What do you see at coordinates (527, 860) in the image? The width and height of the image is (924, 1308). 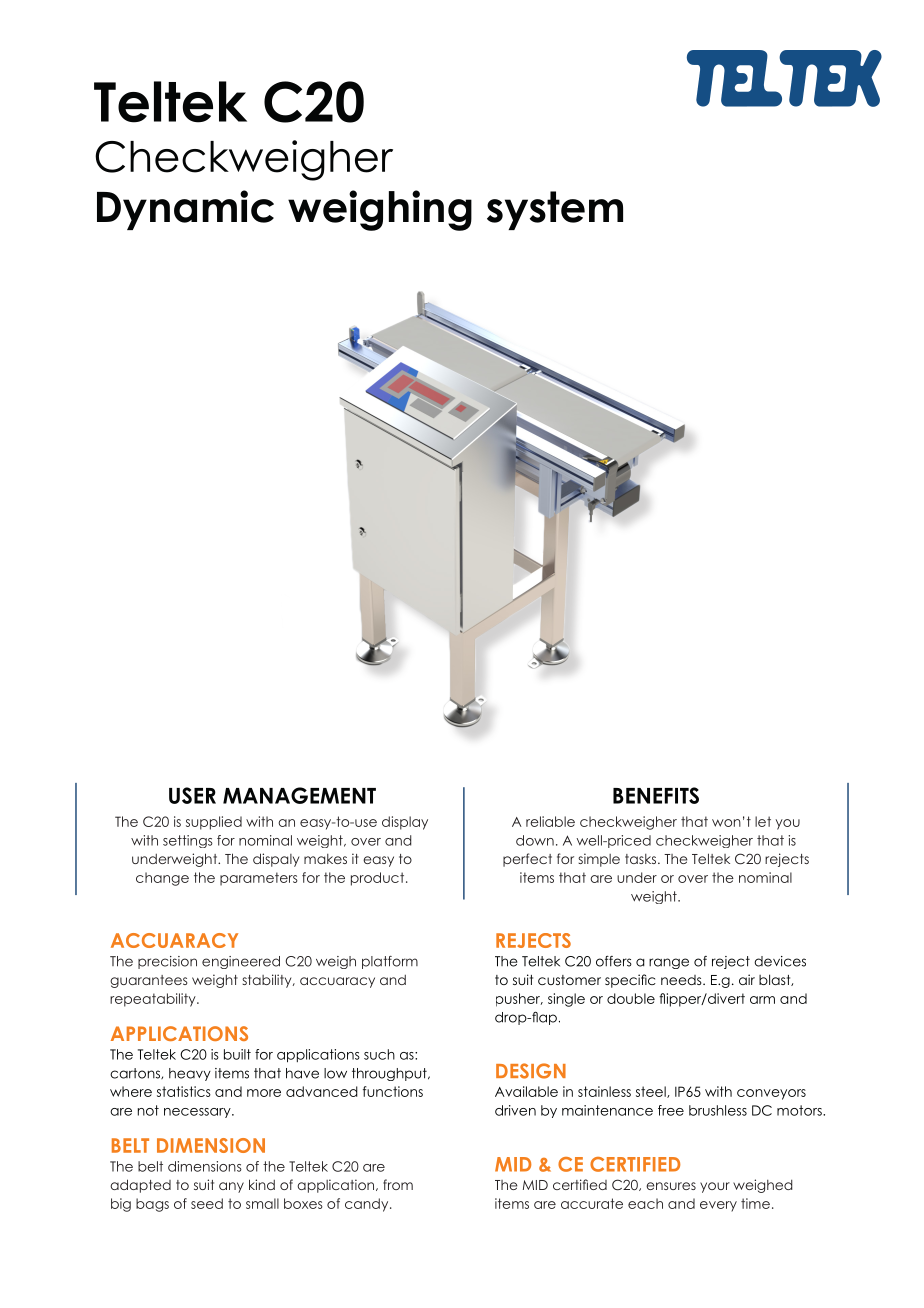 I see `perfect` at bounding box center [527, 860].
